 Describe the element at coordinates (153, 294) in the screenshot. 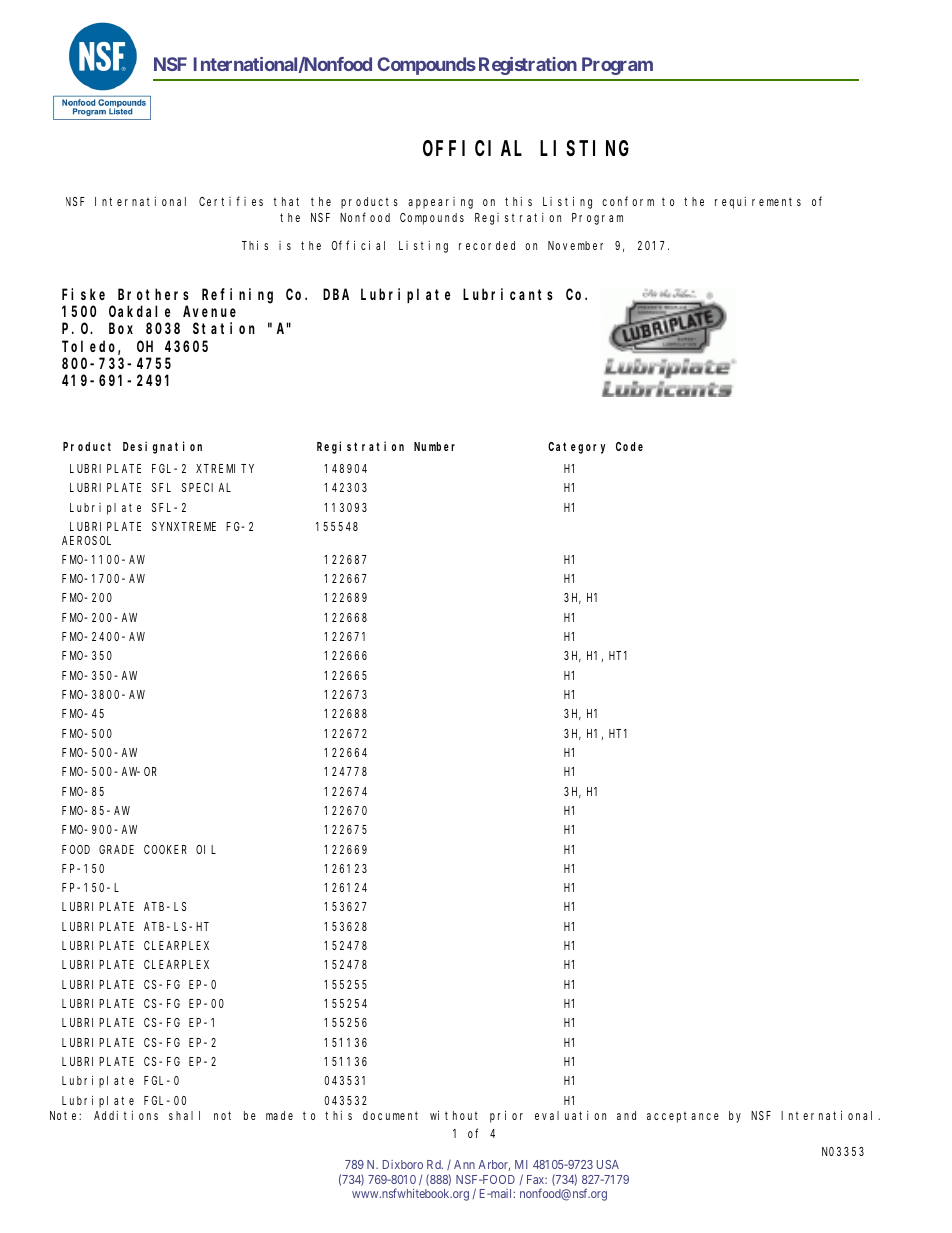

I see `Brothers` at that location.
